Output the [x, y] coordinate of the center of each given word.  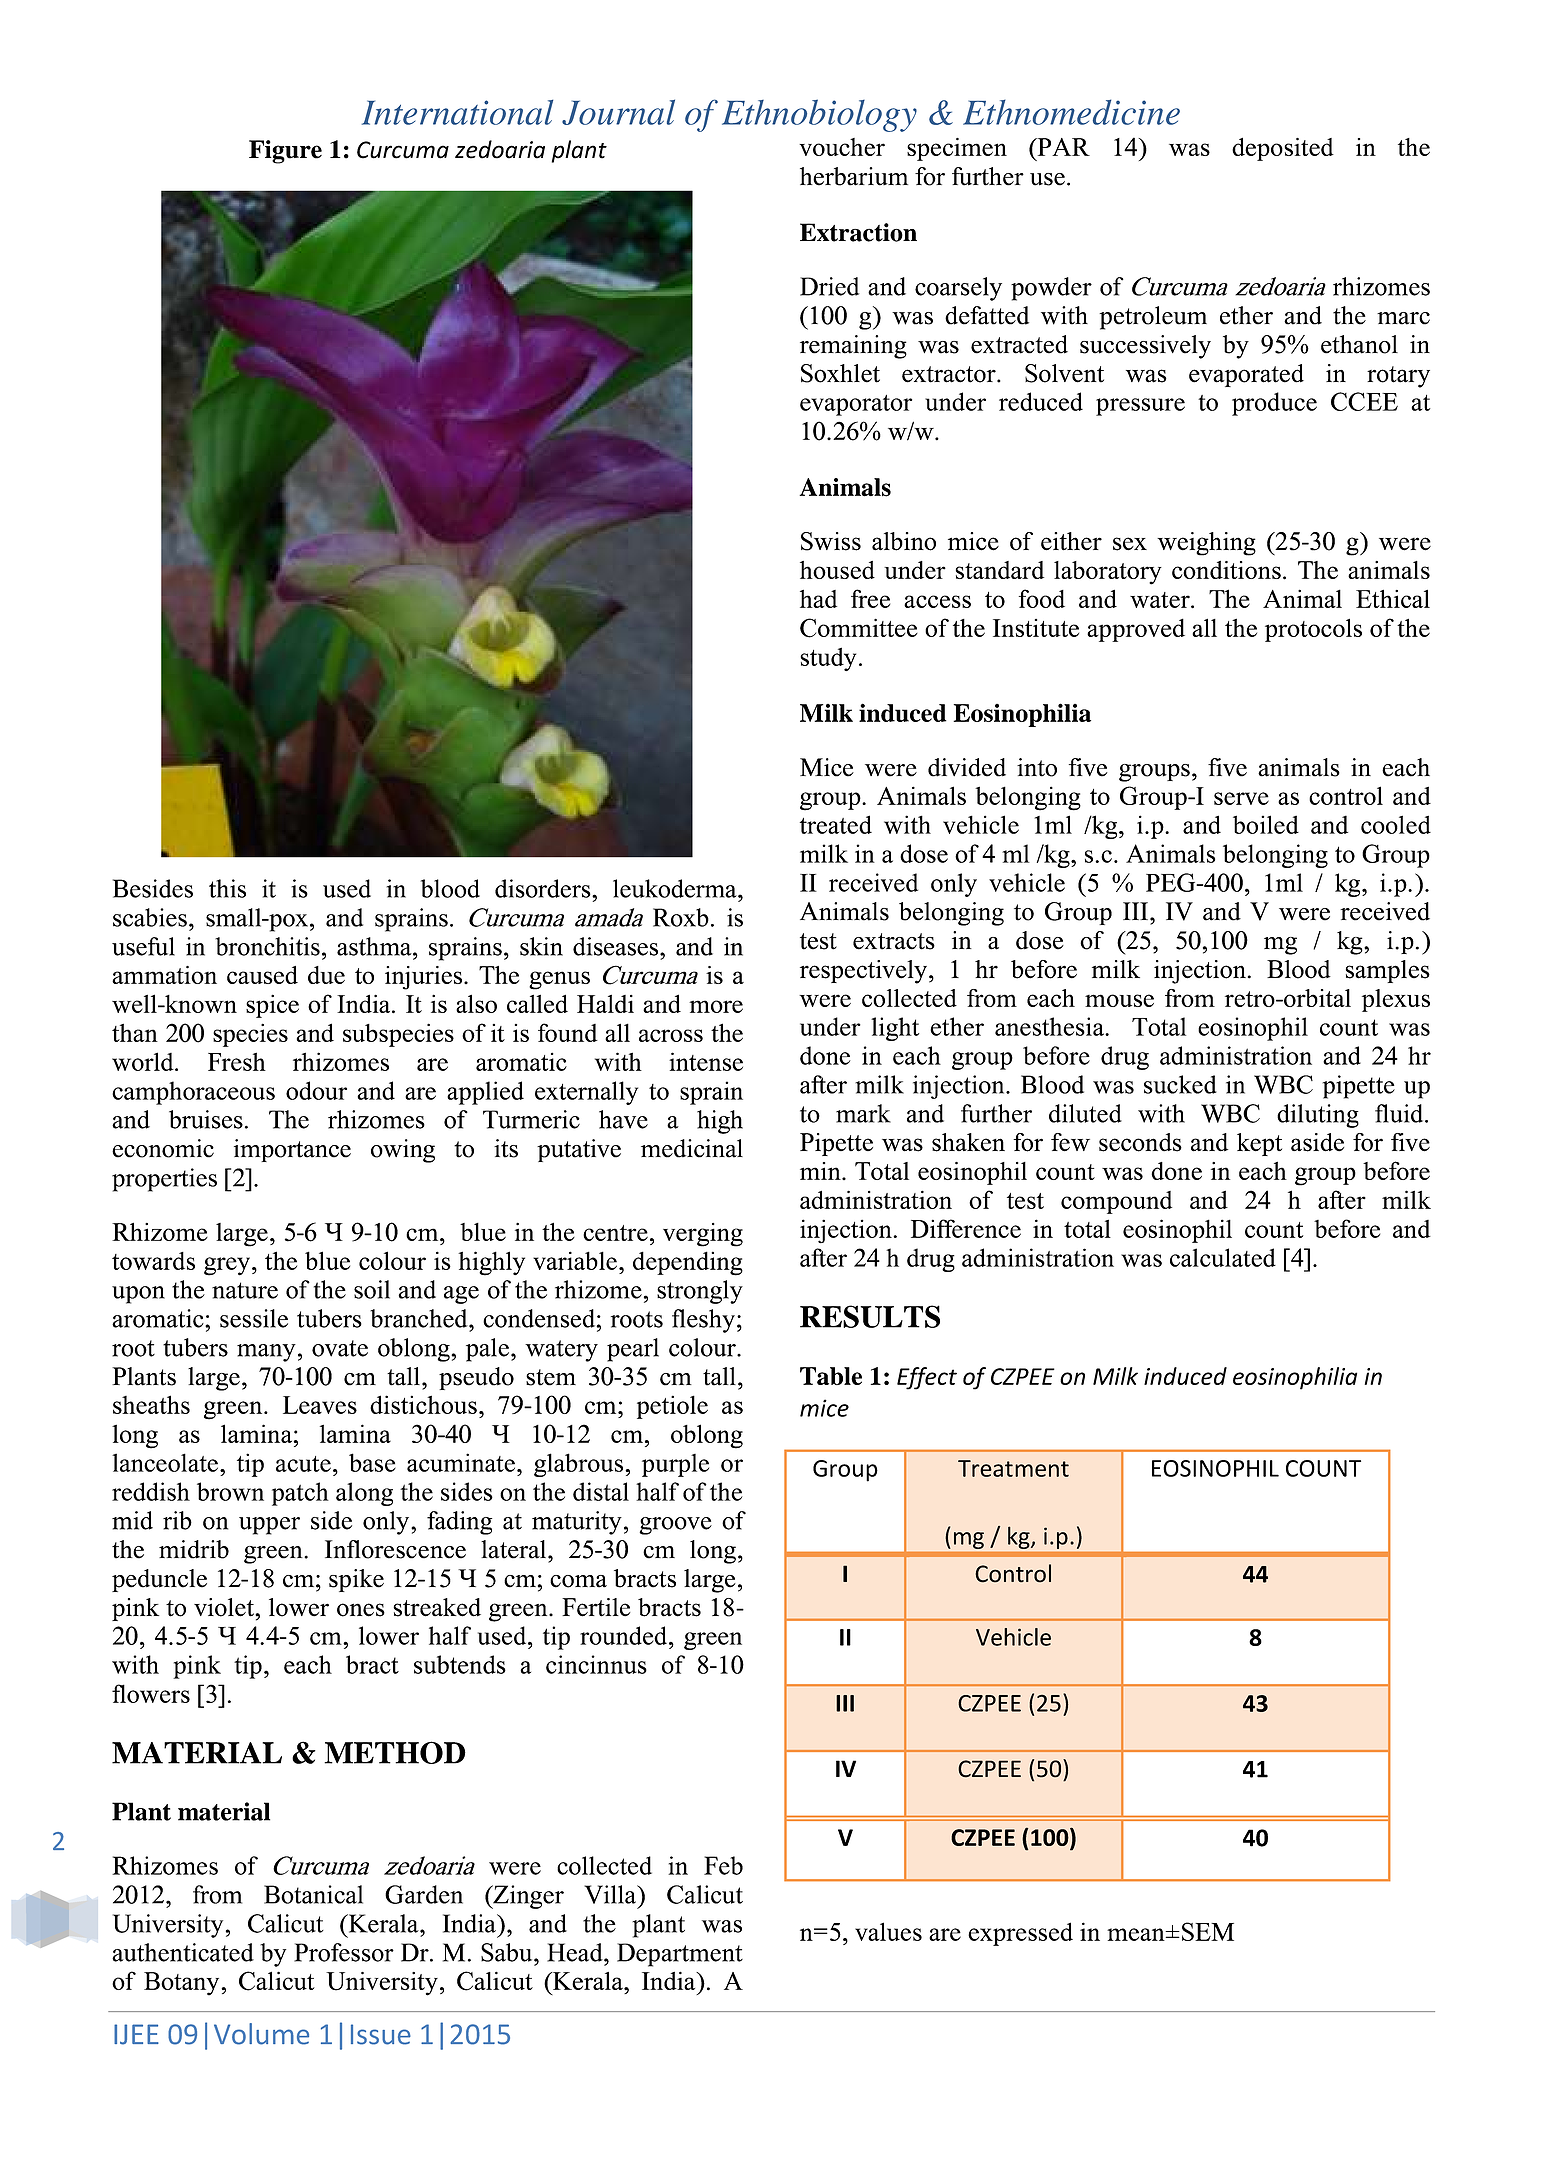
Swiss [831, 541]
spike [356, 1580]
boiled [1266, 824]
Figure [285, 152]
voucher [842, 147]
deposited [1283, 149]
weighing [1206, 544]
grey [227, 1266]
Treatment [1013, 1468]
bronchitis [267, 946]
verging [703, 1235]
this [227, 888]
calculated [1223, 1257]
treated [836, 824]
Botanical [313, 1894]
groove [675, 1526]
